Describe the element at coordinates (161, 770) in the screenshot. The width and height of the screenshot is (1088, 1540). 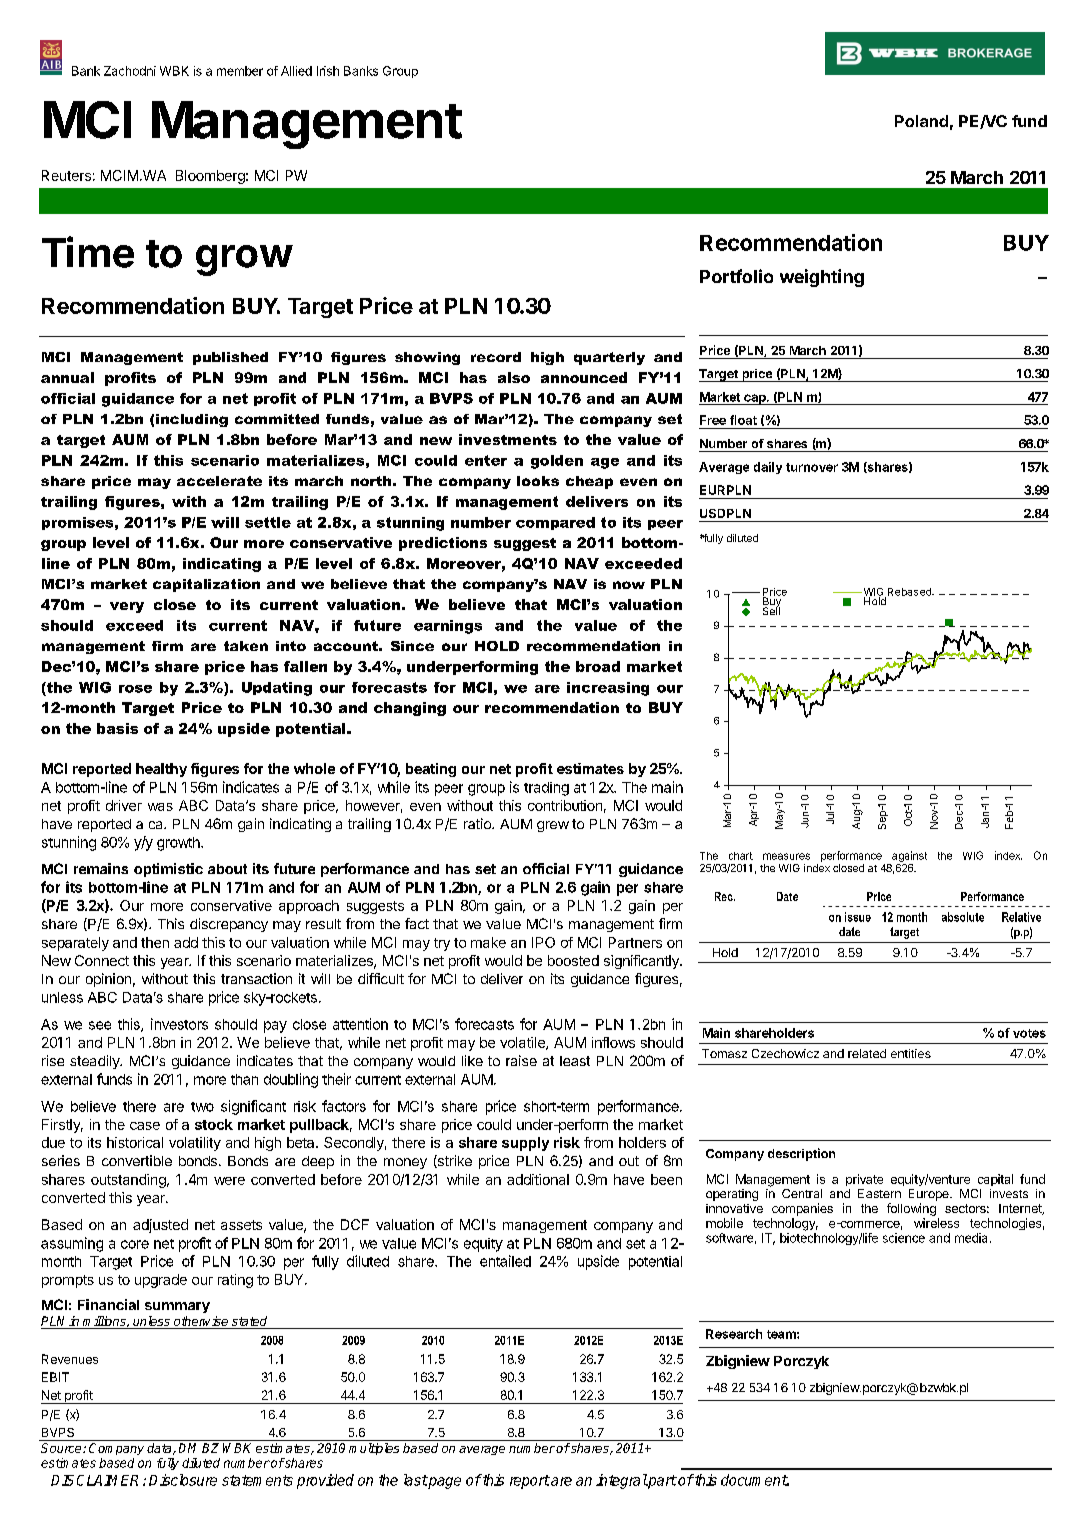
I see `healthy` at that location.
